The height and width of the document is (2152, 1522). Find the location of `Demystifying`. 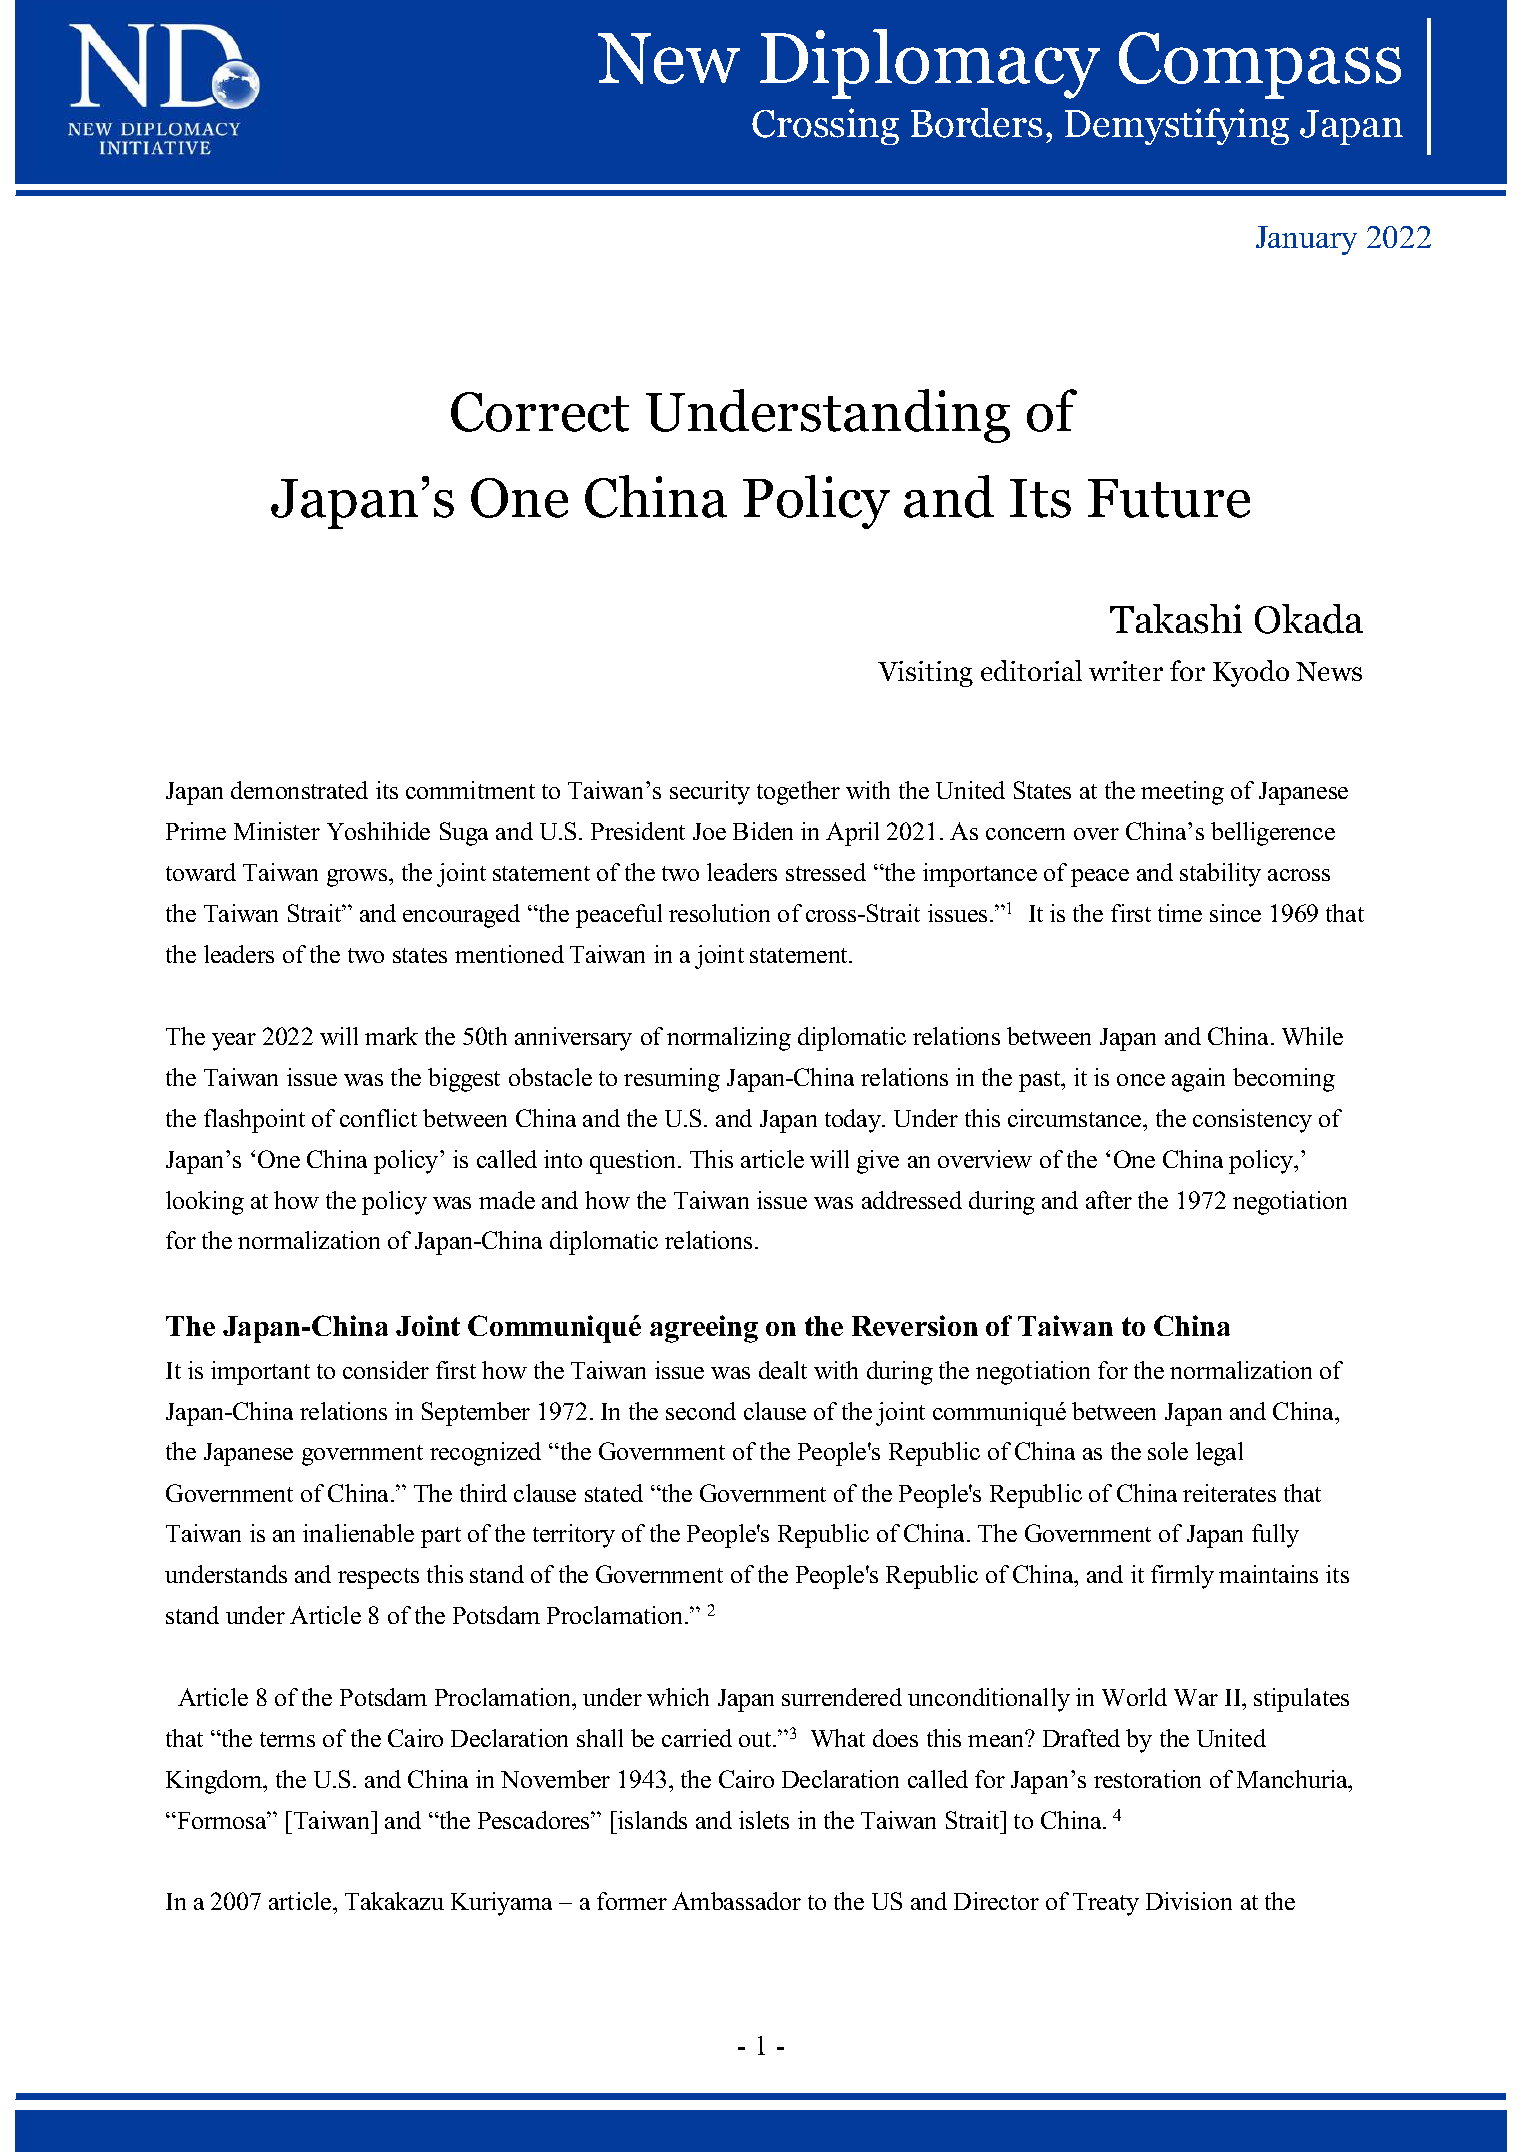

Demystifying is located at coordinates (1177, 126).
